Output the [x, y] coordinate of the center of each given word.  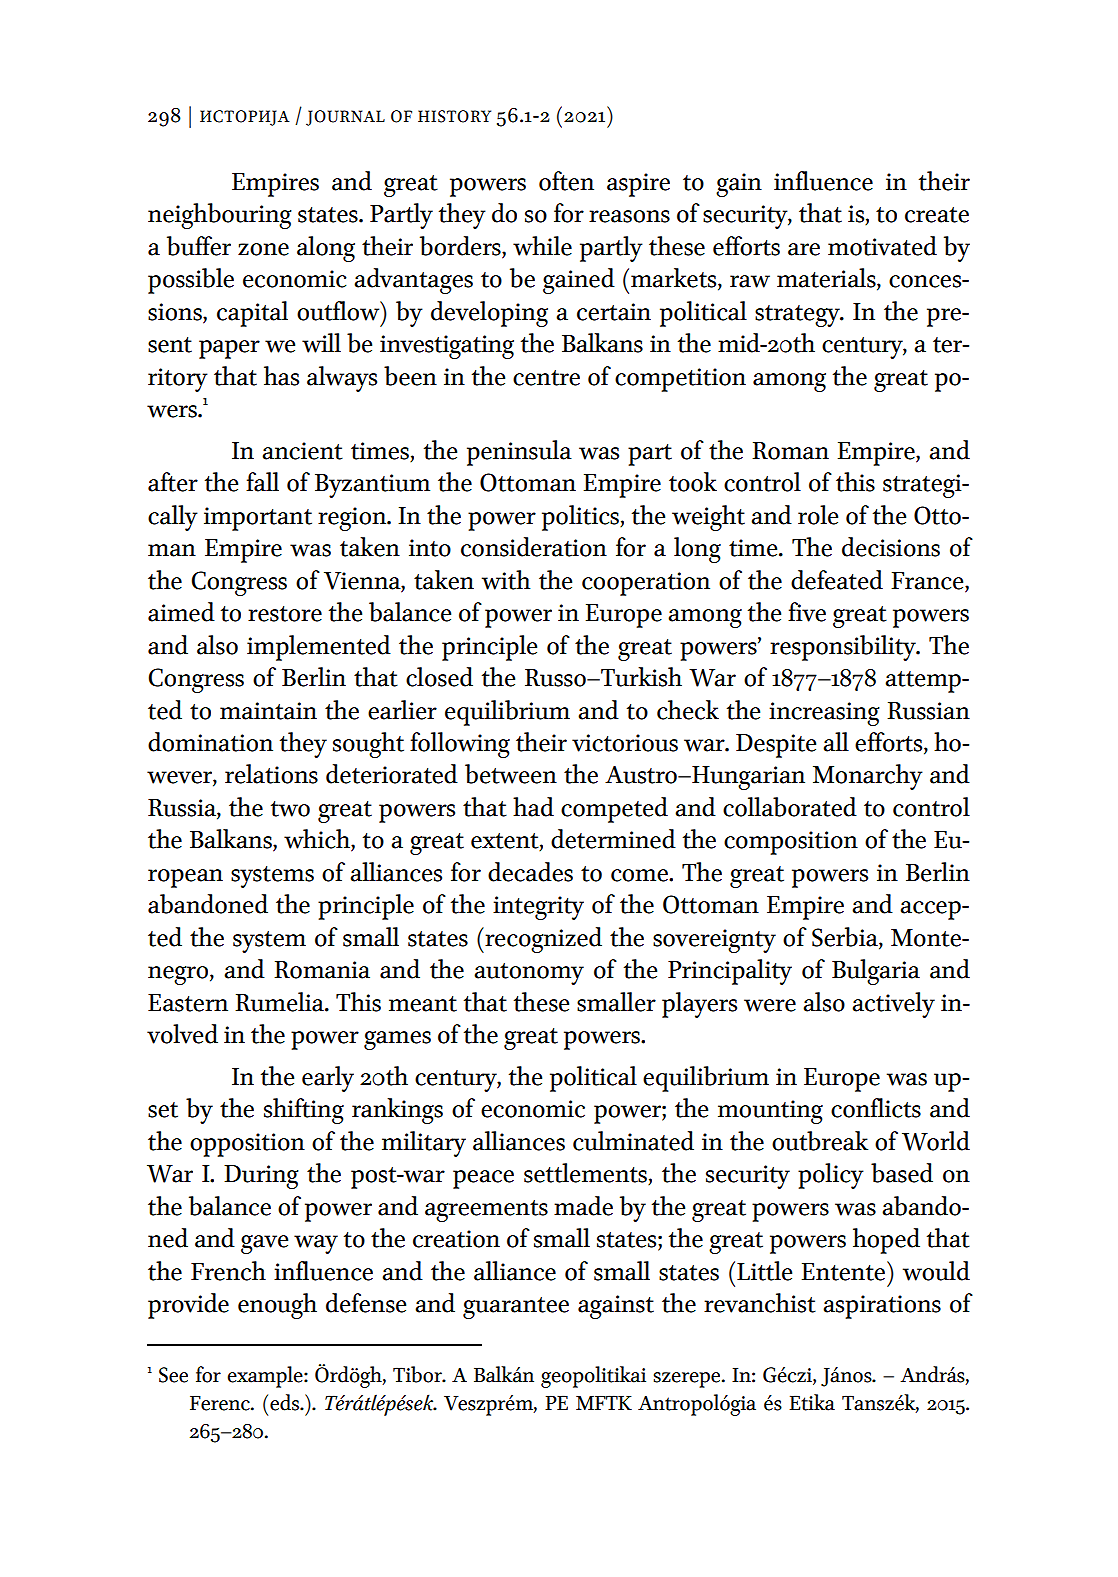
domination [210, 742]
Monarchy [868, 777]
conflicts [876, 1108]
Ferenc [221, 1403]
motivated [882, 246]
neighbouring [220, 216]
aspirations [882, 1307]
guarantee [516, 1308]
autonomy [529, 974]
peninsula [519, 453]
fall [262, 482]
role [818, 515]
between [511, 774]
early [328, 1079]
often [566, 181]
